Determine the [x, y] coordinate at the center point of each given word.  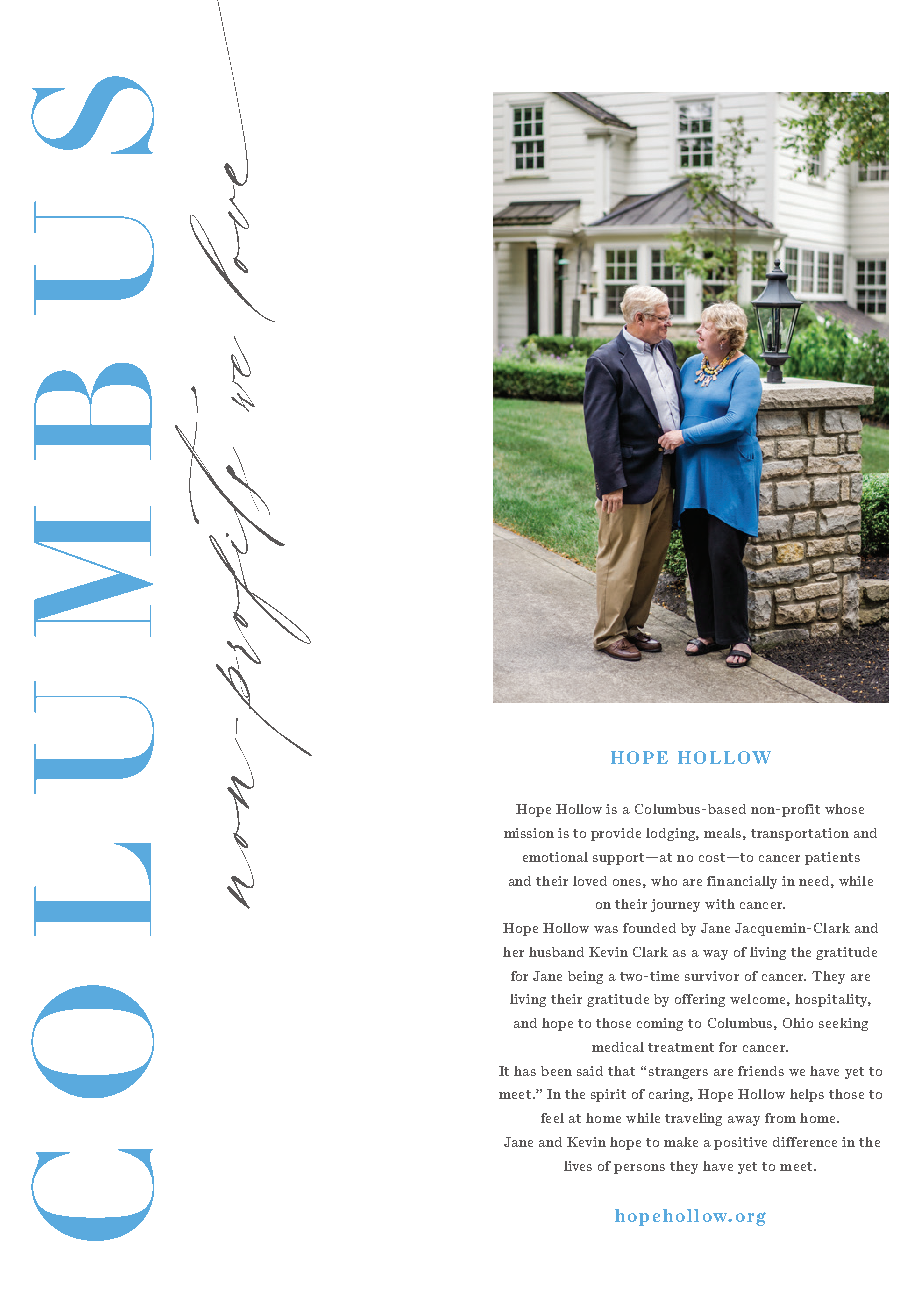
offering [700, 1000]
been [556, 1071]
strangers [678, 1073]
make [681, 1142]
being [585, 977]
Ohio [798, 1023]
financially [742, 882]
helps [807, 1095]
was [606, 929]
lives [578, 1166]
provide [616, 834]
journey [675, 905]
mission [529, 833]
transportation [800, 834]
